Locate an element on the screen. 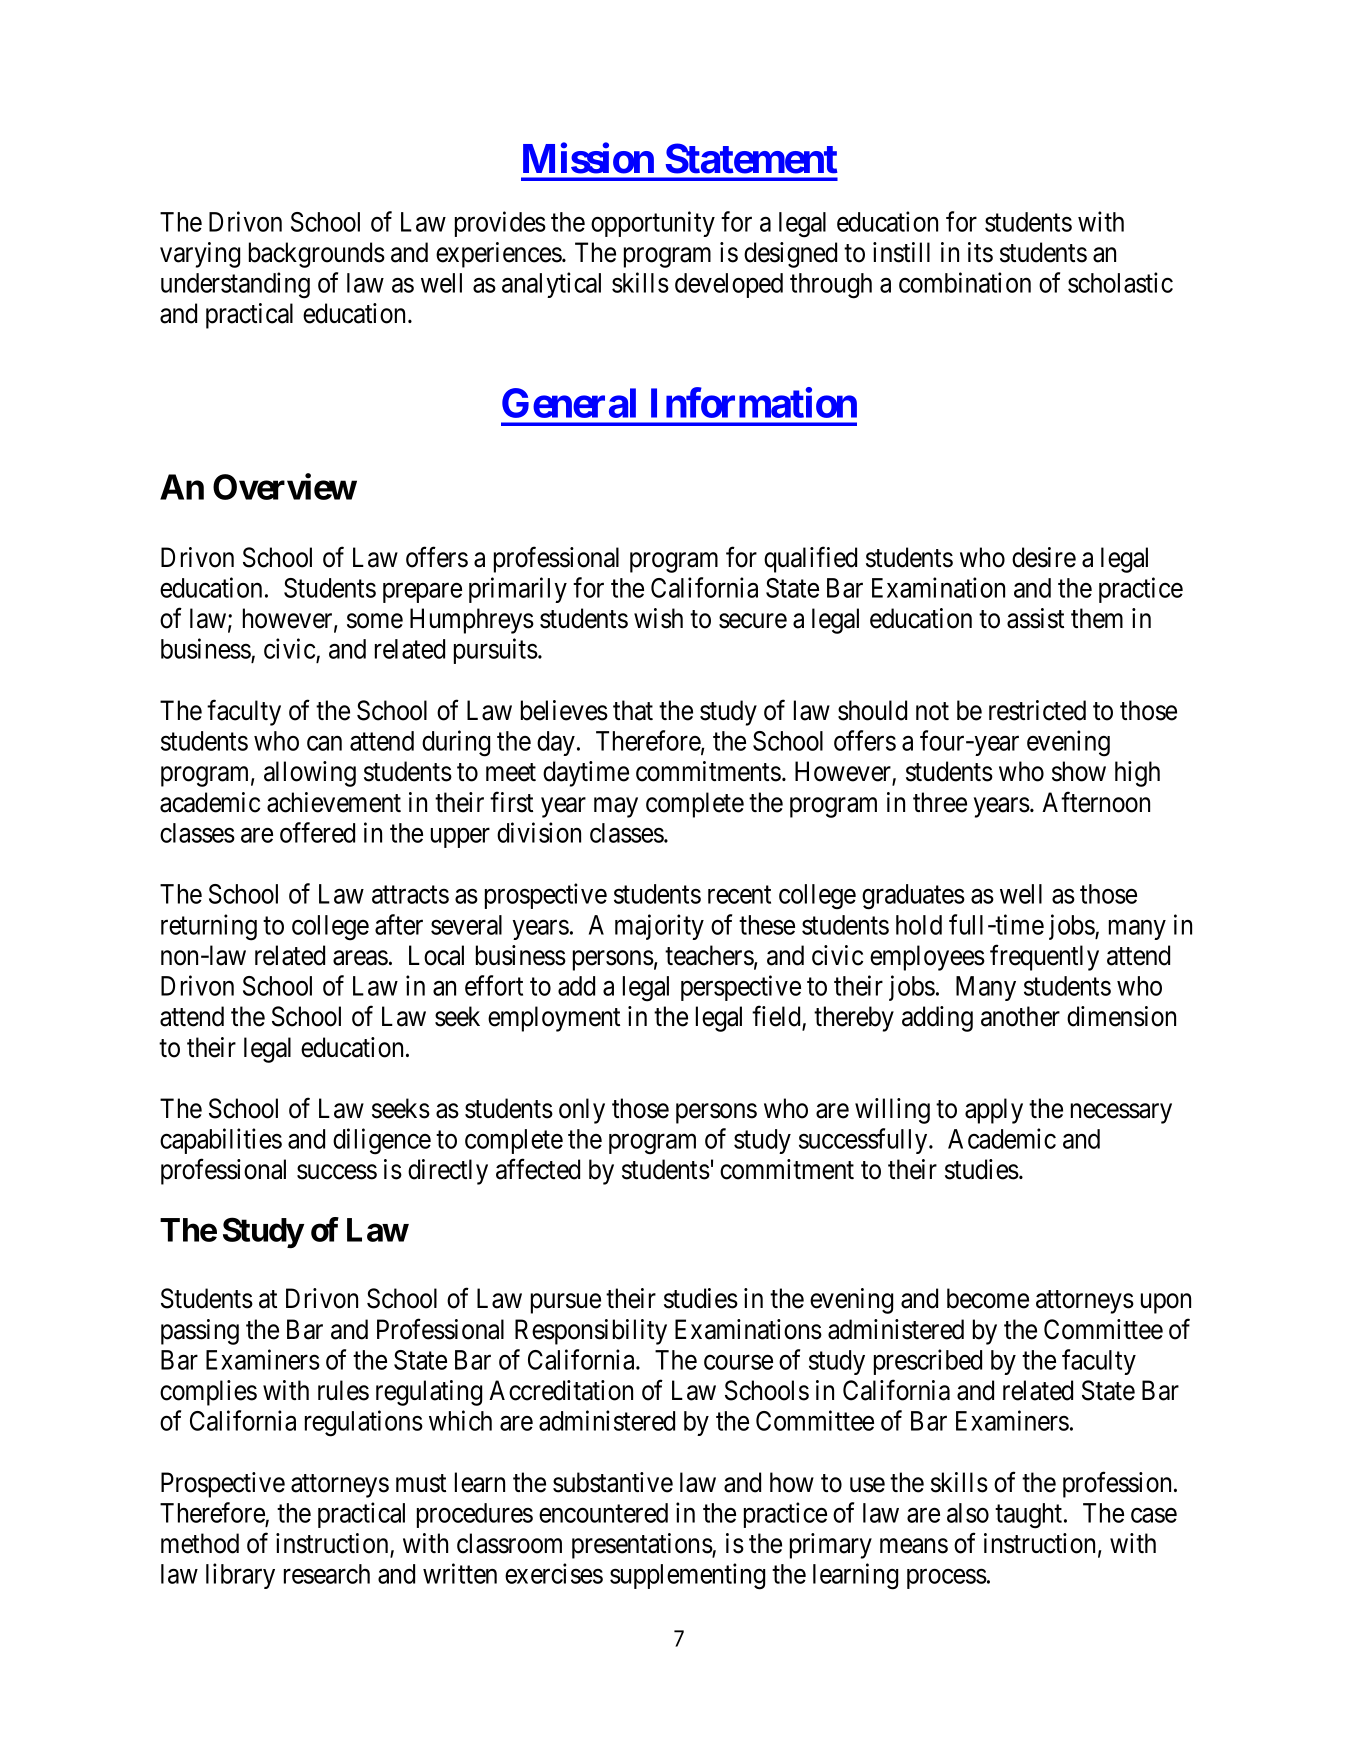  scholastic is located at coordinates (1120, 282).
